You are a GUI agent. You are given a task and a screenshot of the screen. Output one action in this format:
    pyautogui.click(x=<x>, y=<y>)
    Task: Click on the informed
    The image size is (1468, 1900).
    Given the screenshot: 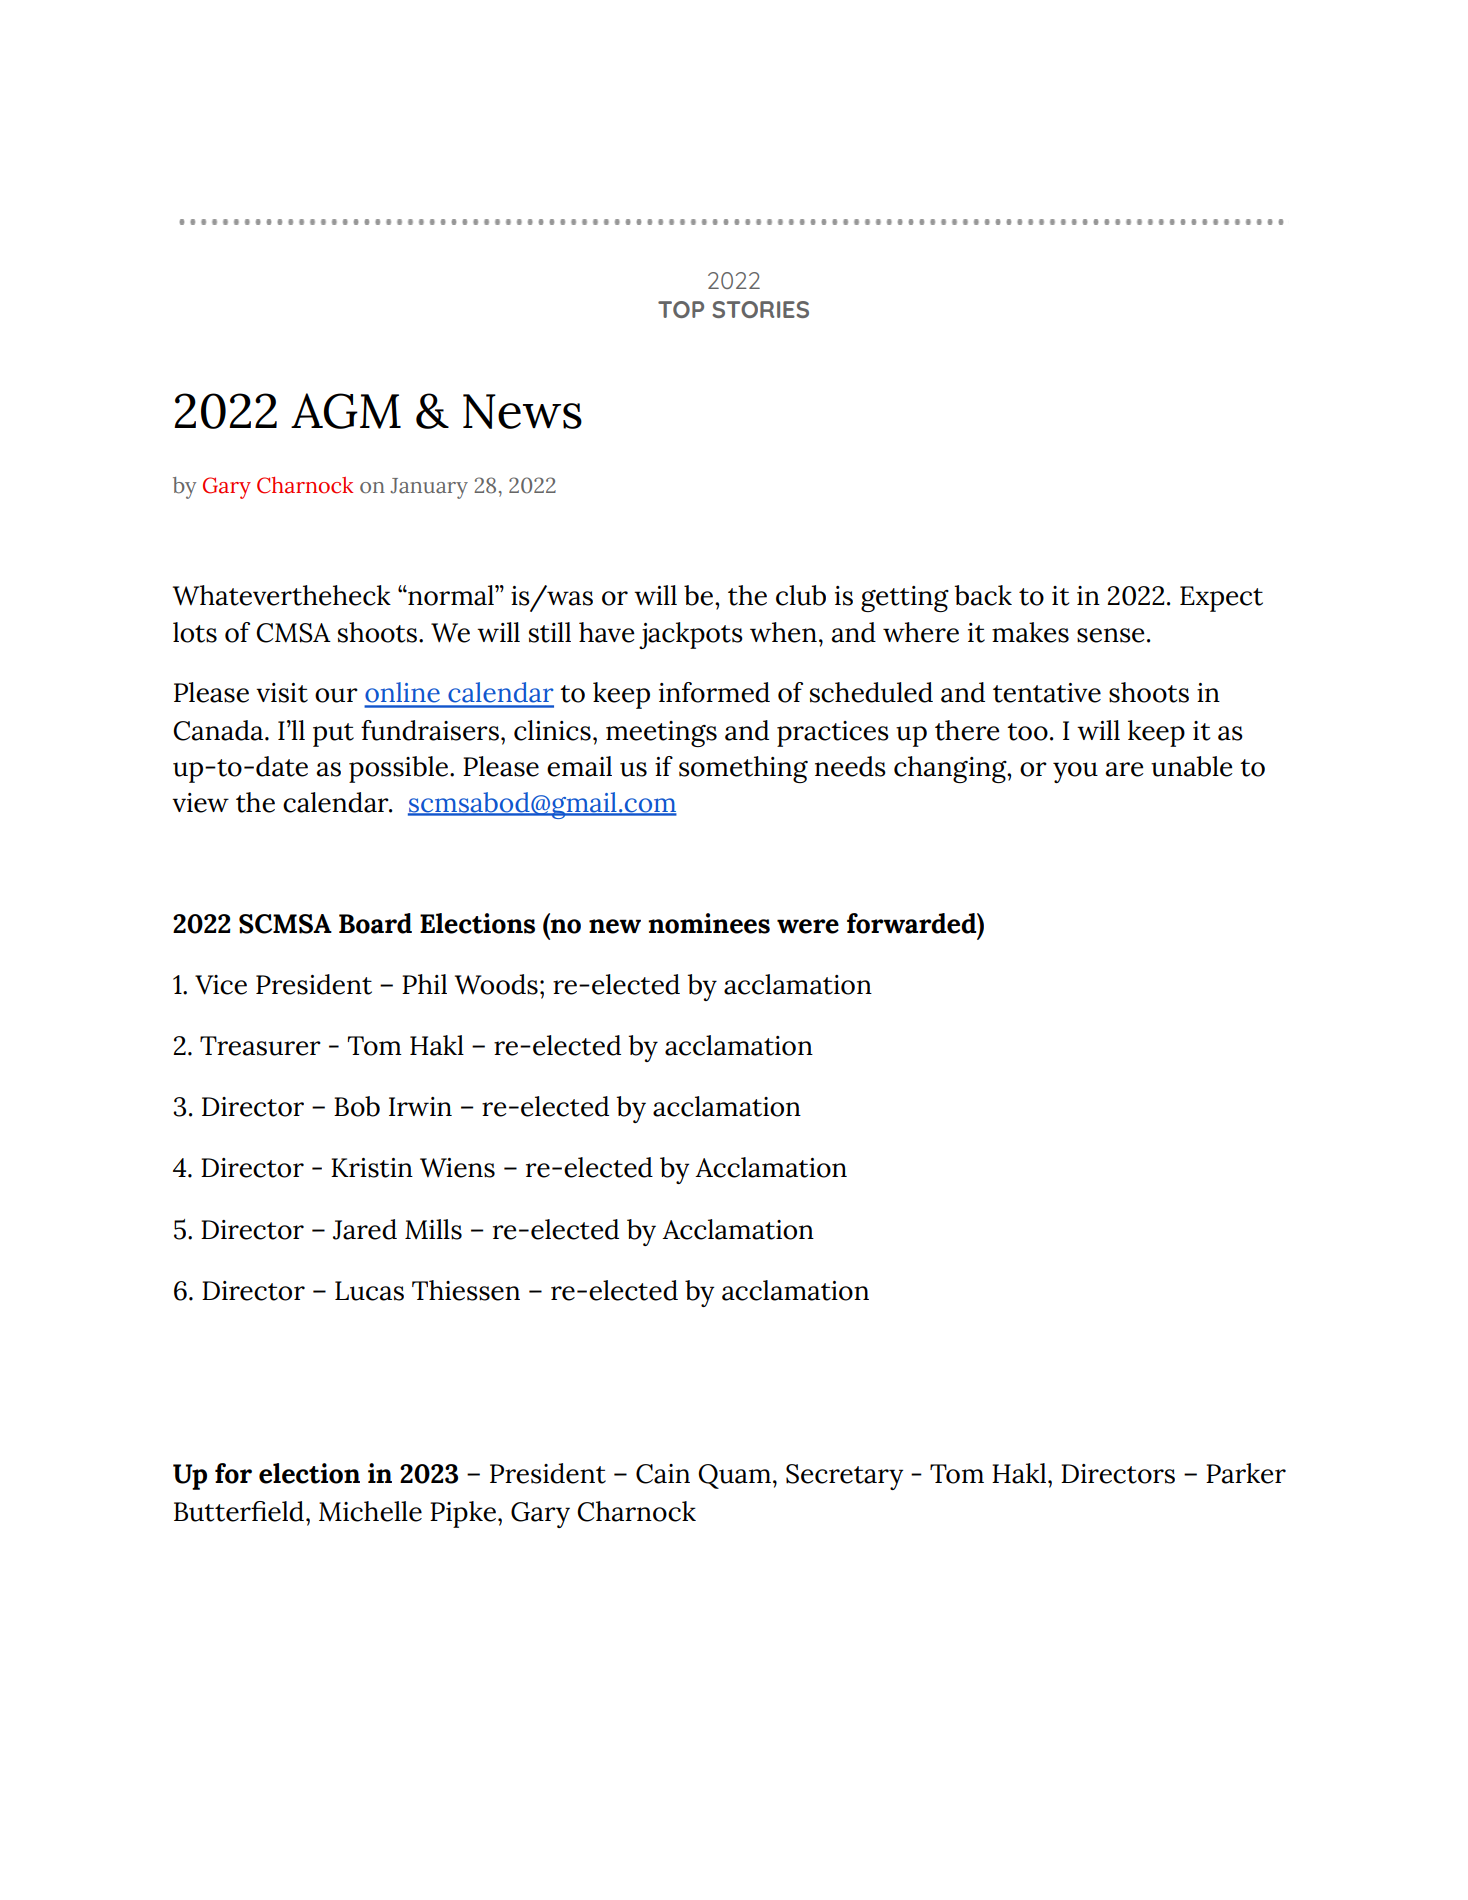 What is the action you would take?
    pyautogui.click(x=714, y=692)
